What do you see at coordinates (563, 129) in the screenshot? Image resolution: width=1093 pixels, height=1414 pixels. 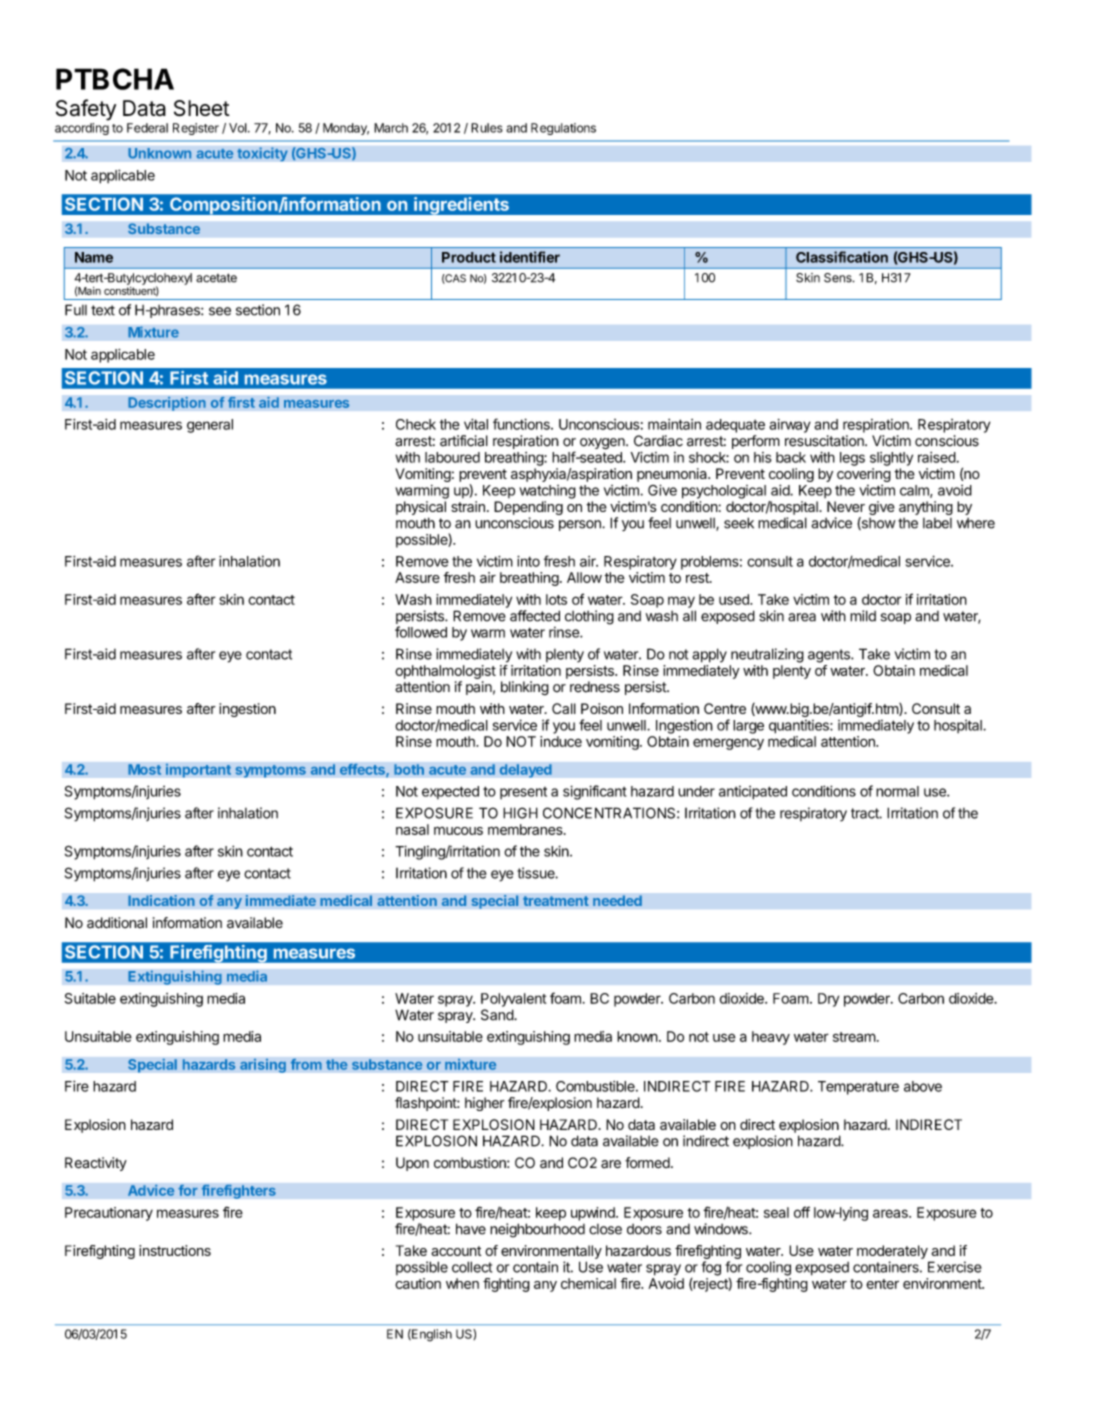 I see `Regulations` at bounding box center [563, 129].
